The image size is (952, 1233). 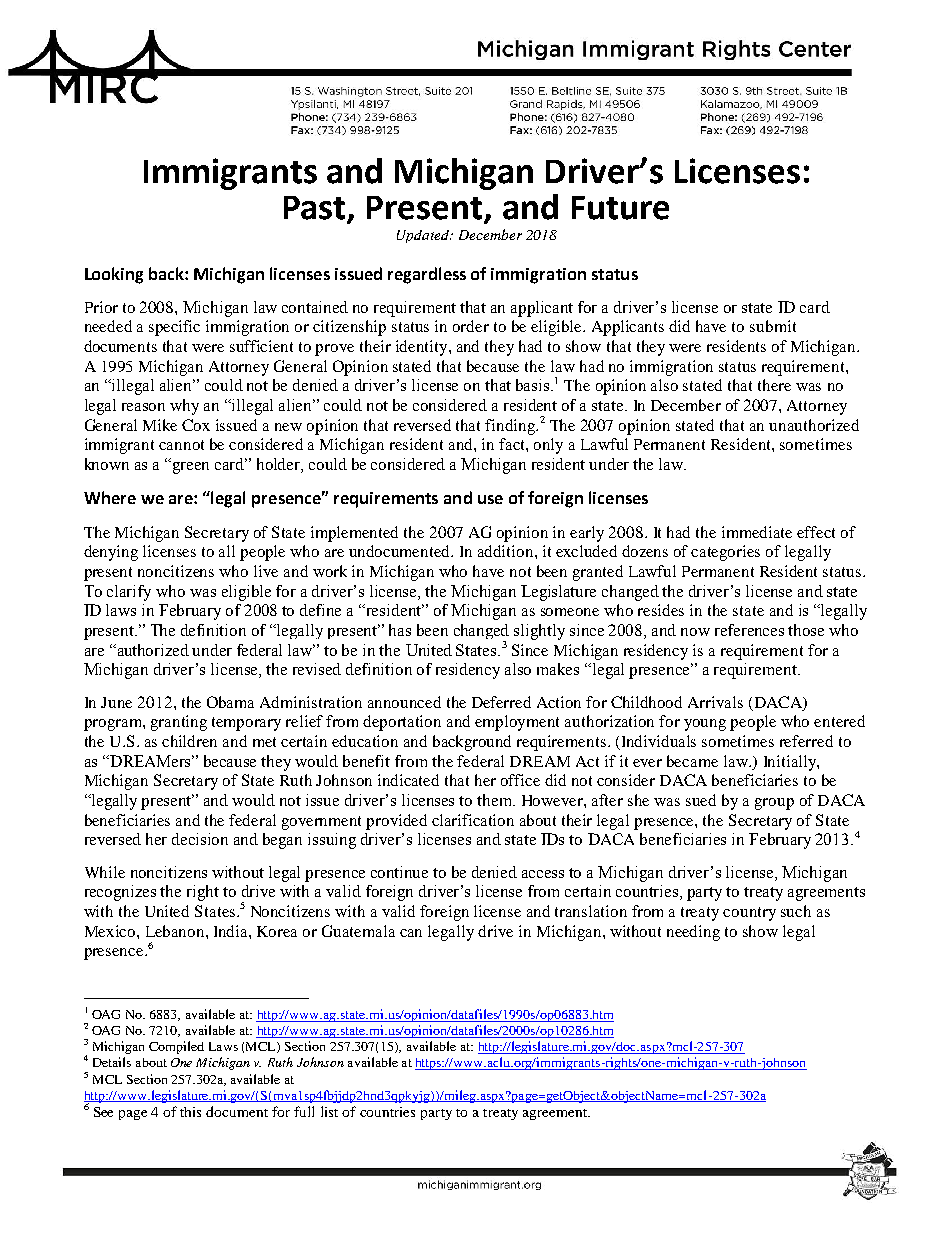 I want to click on children, so click(x=189, y=741).
